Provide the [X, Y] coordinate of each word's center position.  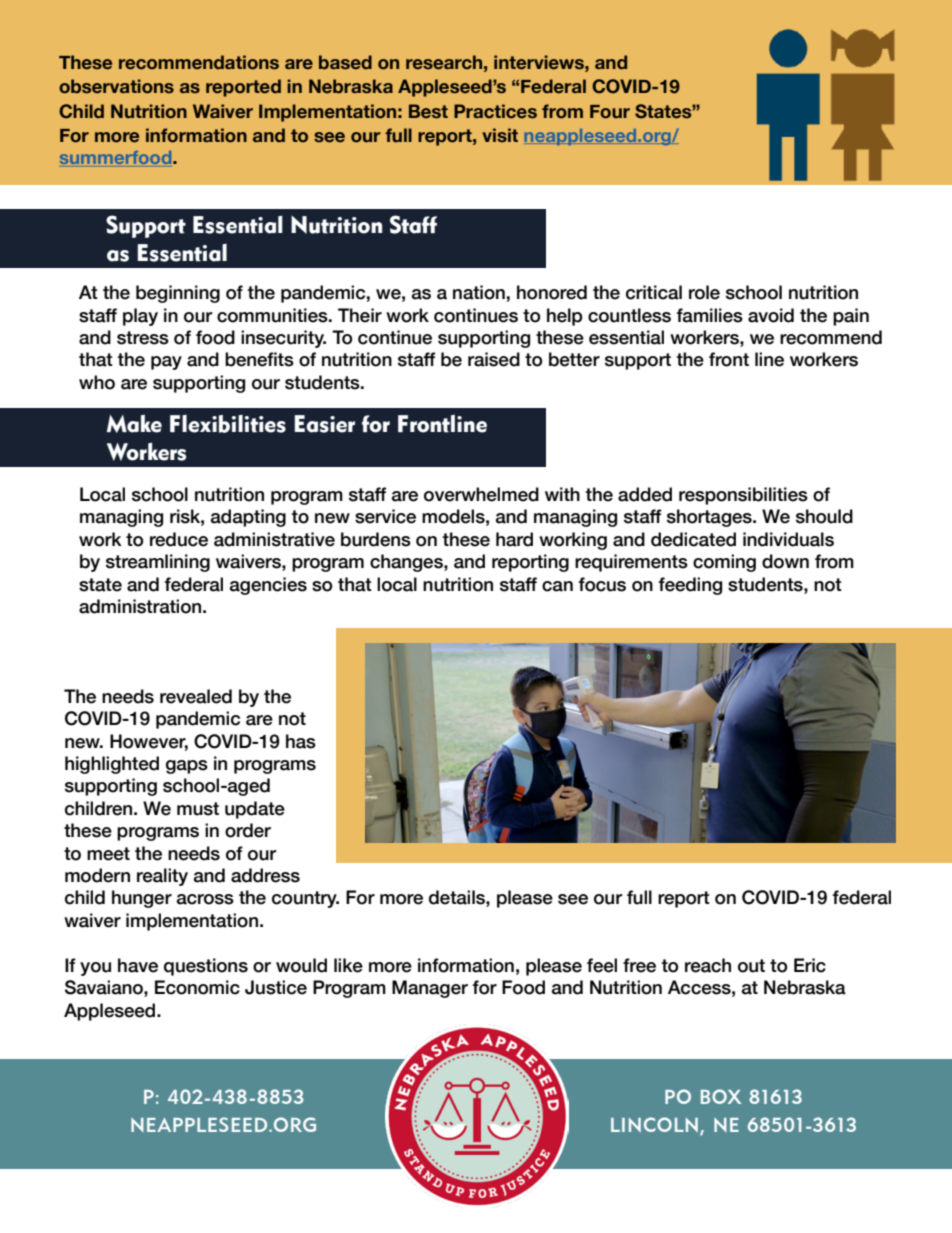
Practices [495, 111]
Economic [197, 987]
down [785, 561]
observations [116, 86]
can [557, 586]
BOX [721, 1096]
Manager [430, 989]
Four [610, 112]
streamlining [158, 563]
